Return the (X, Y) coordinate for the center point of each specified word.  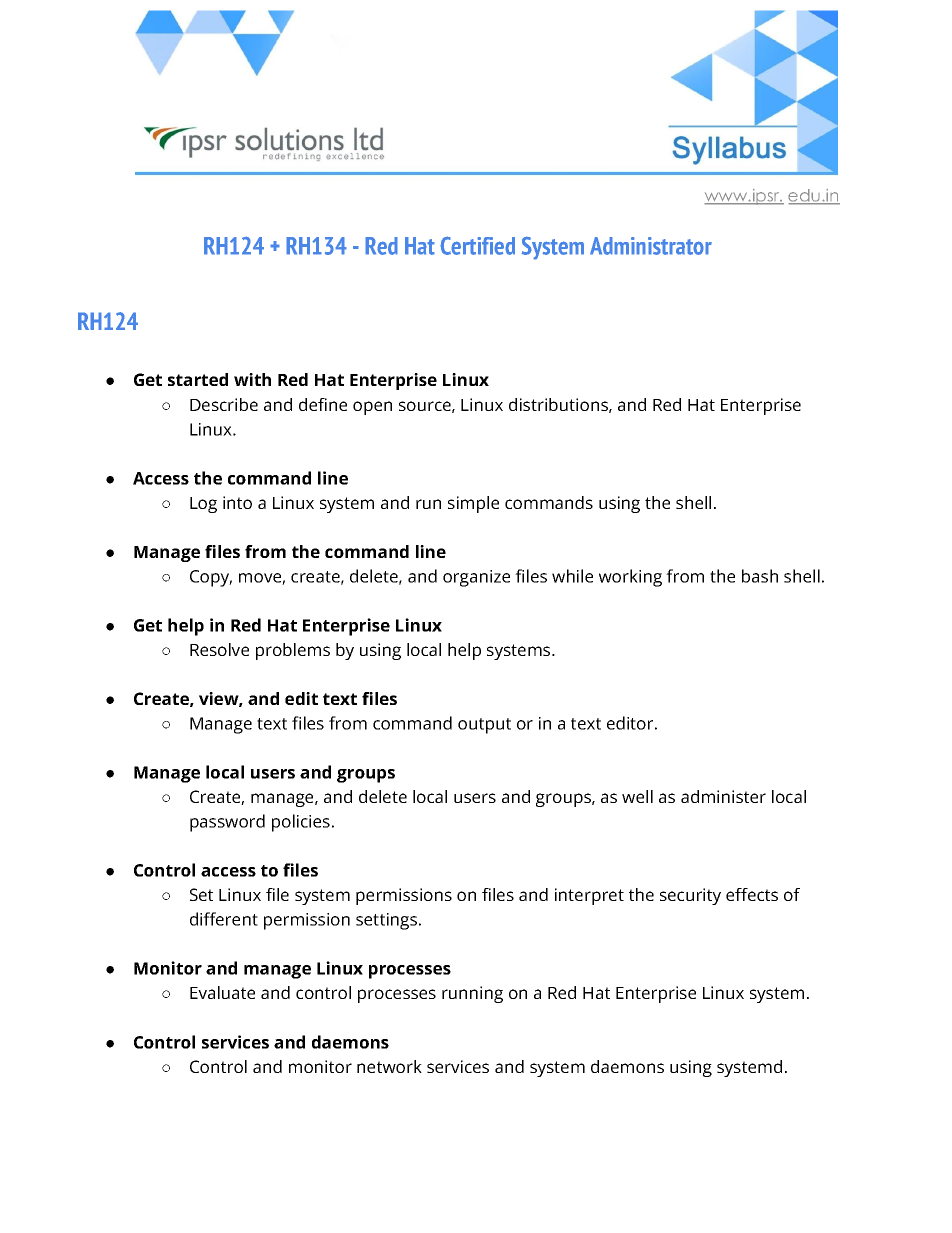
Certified (477, 245)
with (252, 379)
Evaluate (222, 992)
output (484, 726)
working (630, 578)
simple (473, 504)
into (237, 502)
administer (723, 796)
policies (301, 823)
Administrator (651, 246)
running (472, 994)
